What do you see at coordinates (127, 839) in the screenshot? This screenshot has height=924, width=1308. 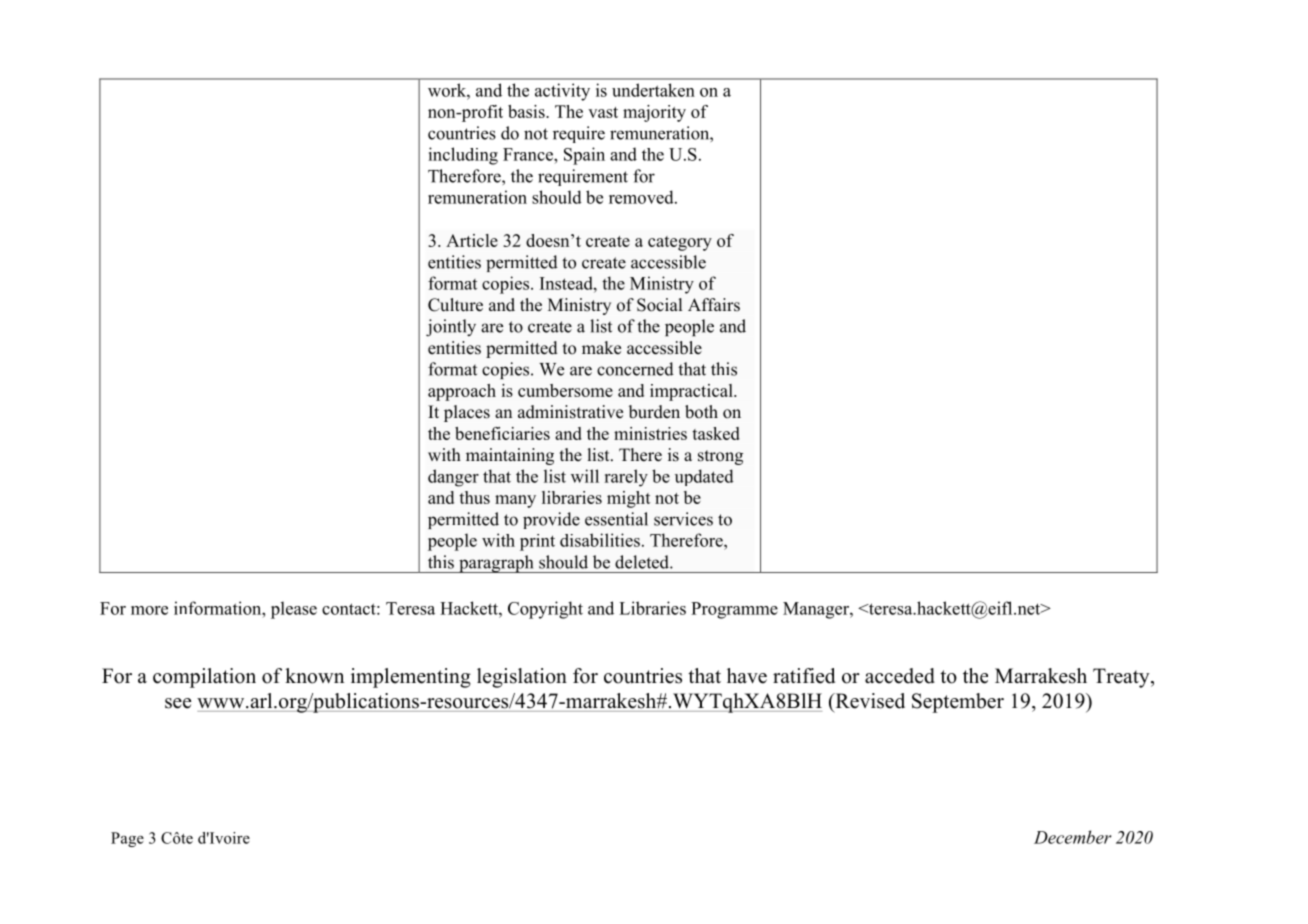 I see `Page` at bounding box center [127, 839].
